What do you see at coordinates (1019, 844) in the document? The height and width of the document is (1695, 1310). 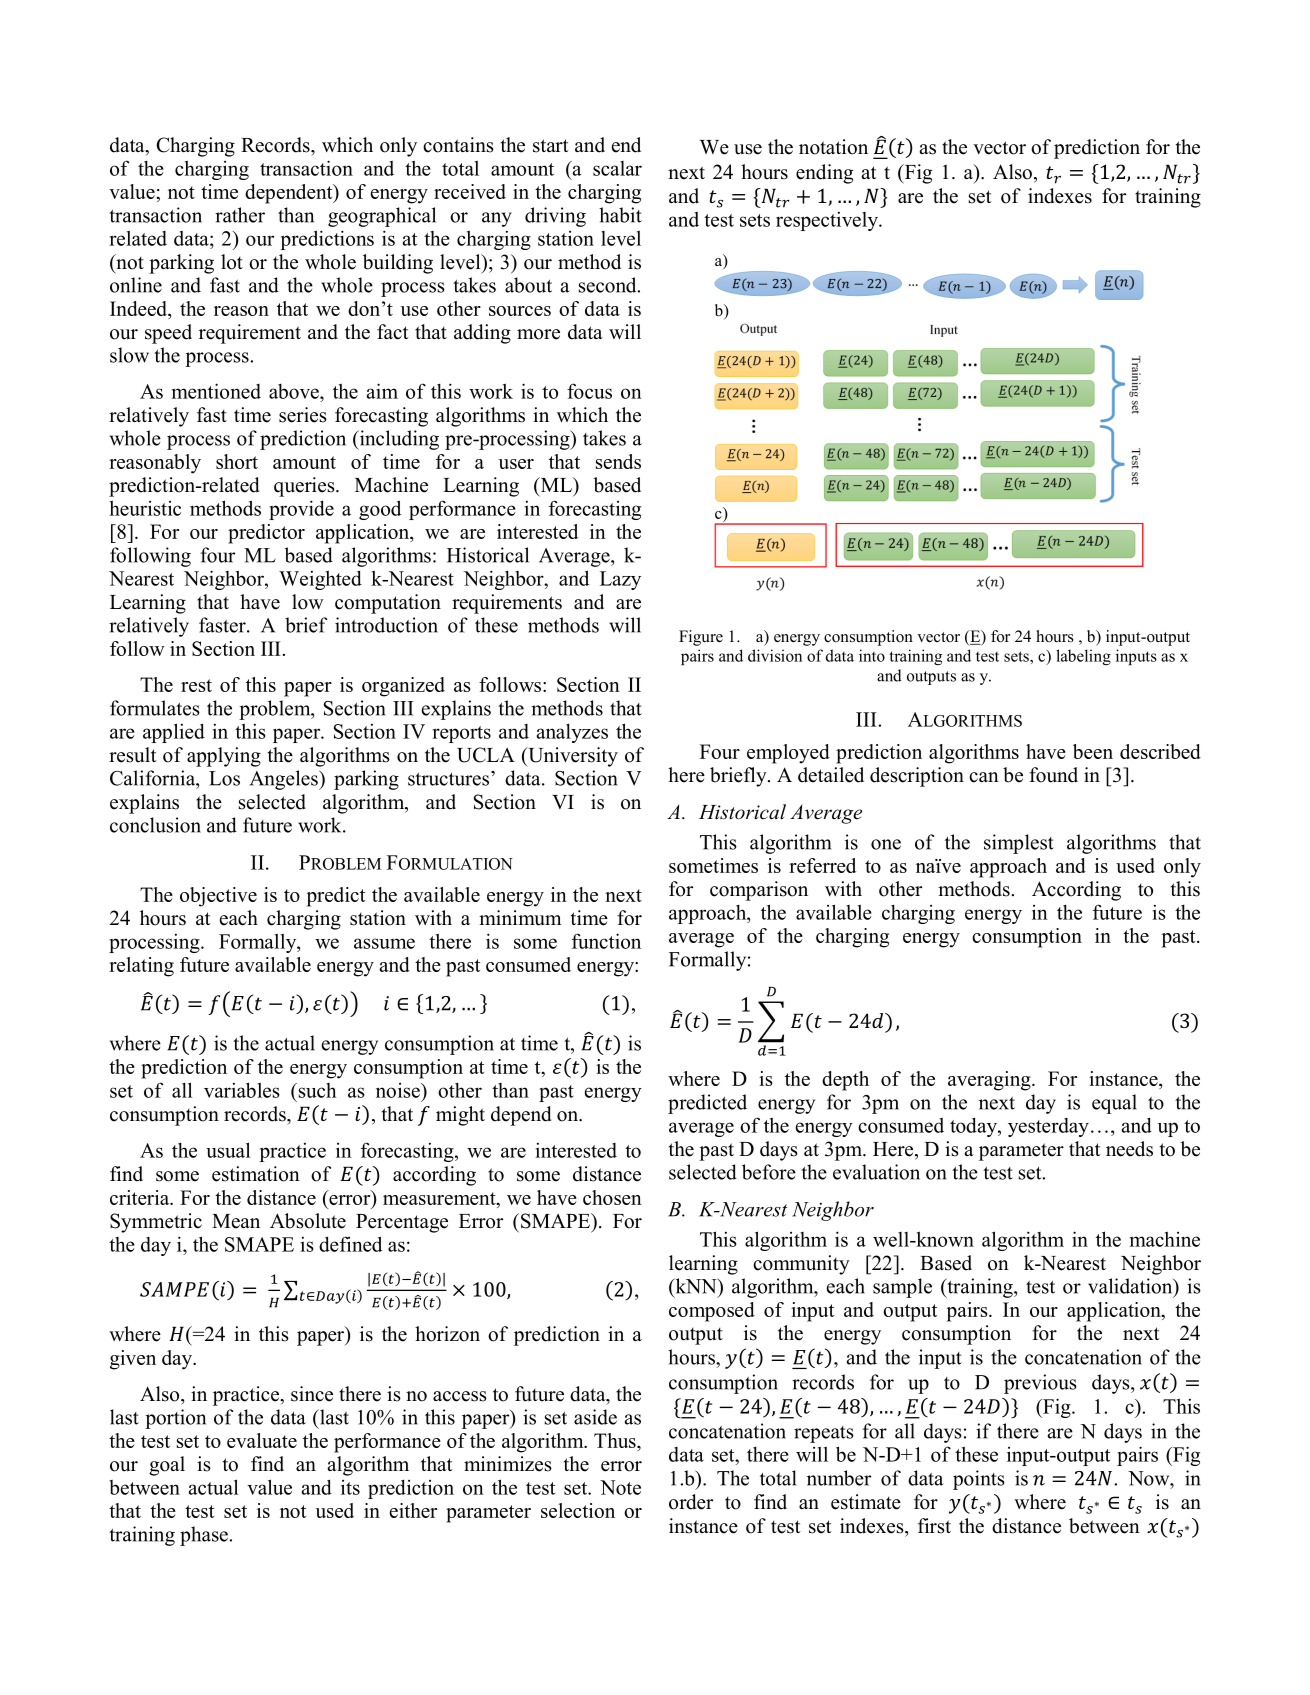 I see `simplest` at bounding box center [1019, 844].
